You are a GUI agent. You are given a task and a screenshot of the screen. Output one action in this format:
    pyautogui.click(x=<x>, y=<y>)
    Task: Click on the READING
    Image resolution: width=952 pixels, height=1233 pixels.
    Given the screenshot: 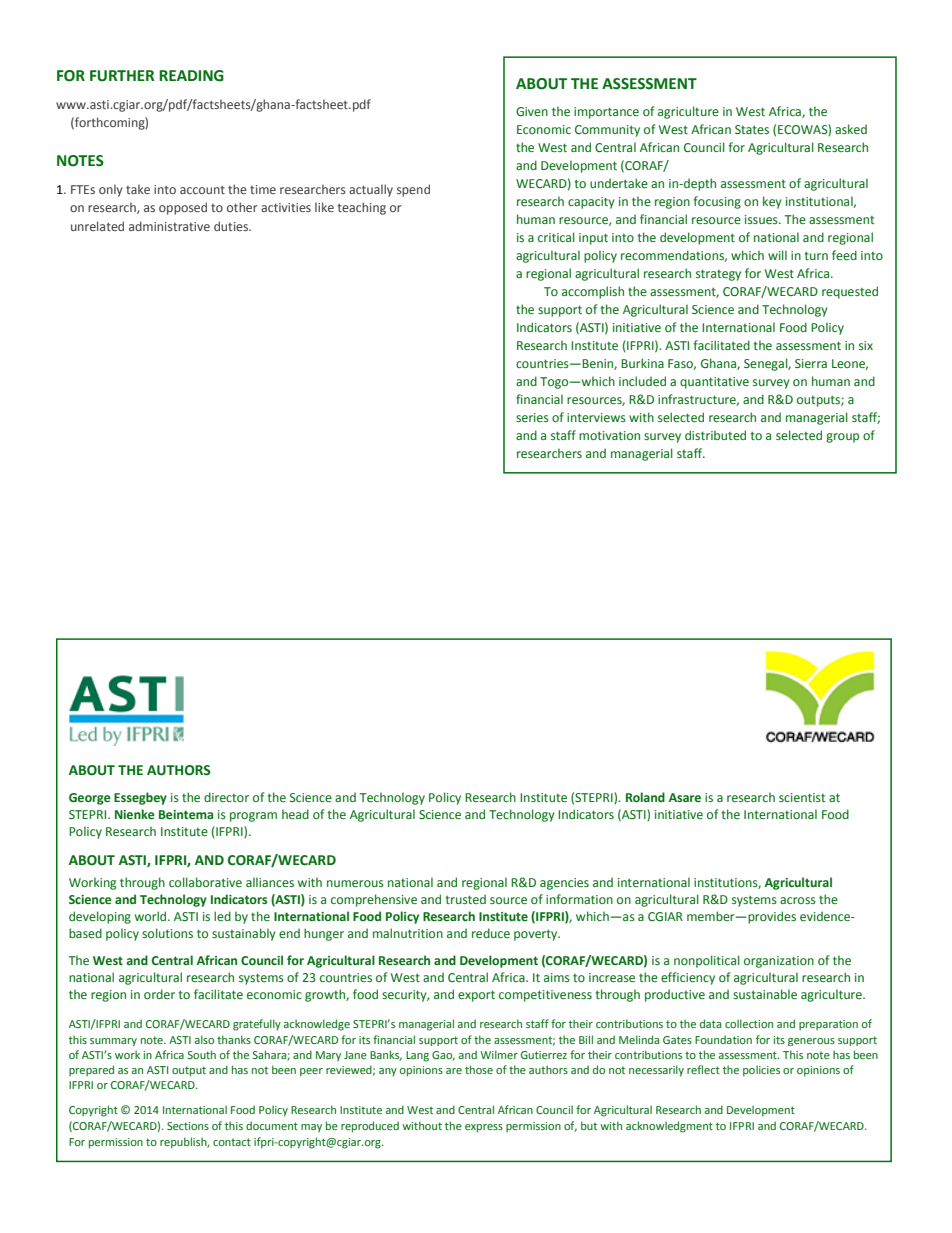 What is the action you would take?
    pyautogui.click(x=191, y=76)
